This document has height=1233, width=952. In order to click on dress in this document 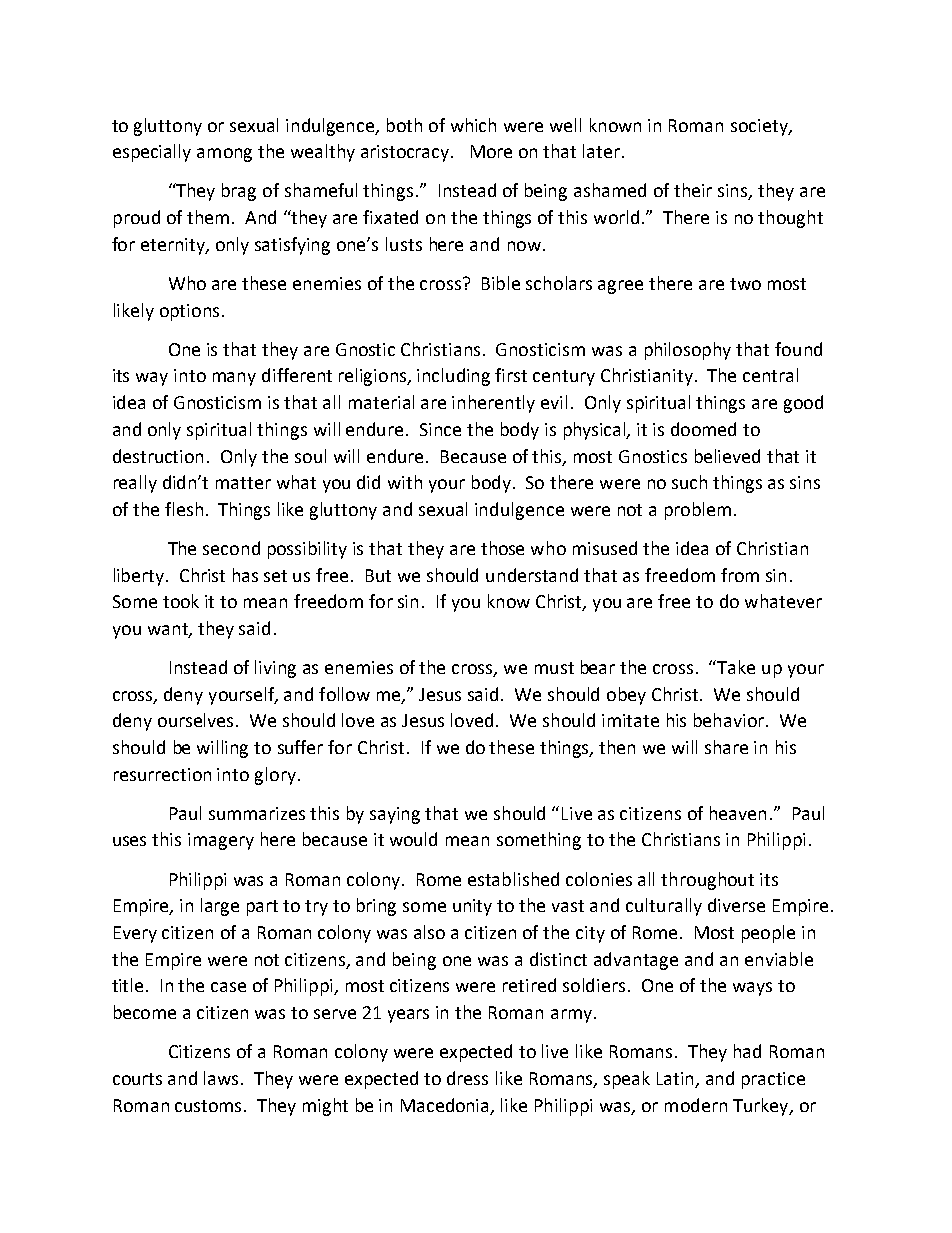, I will do `click(467, 1078)`.
